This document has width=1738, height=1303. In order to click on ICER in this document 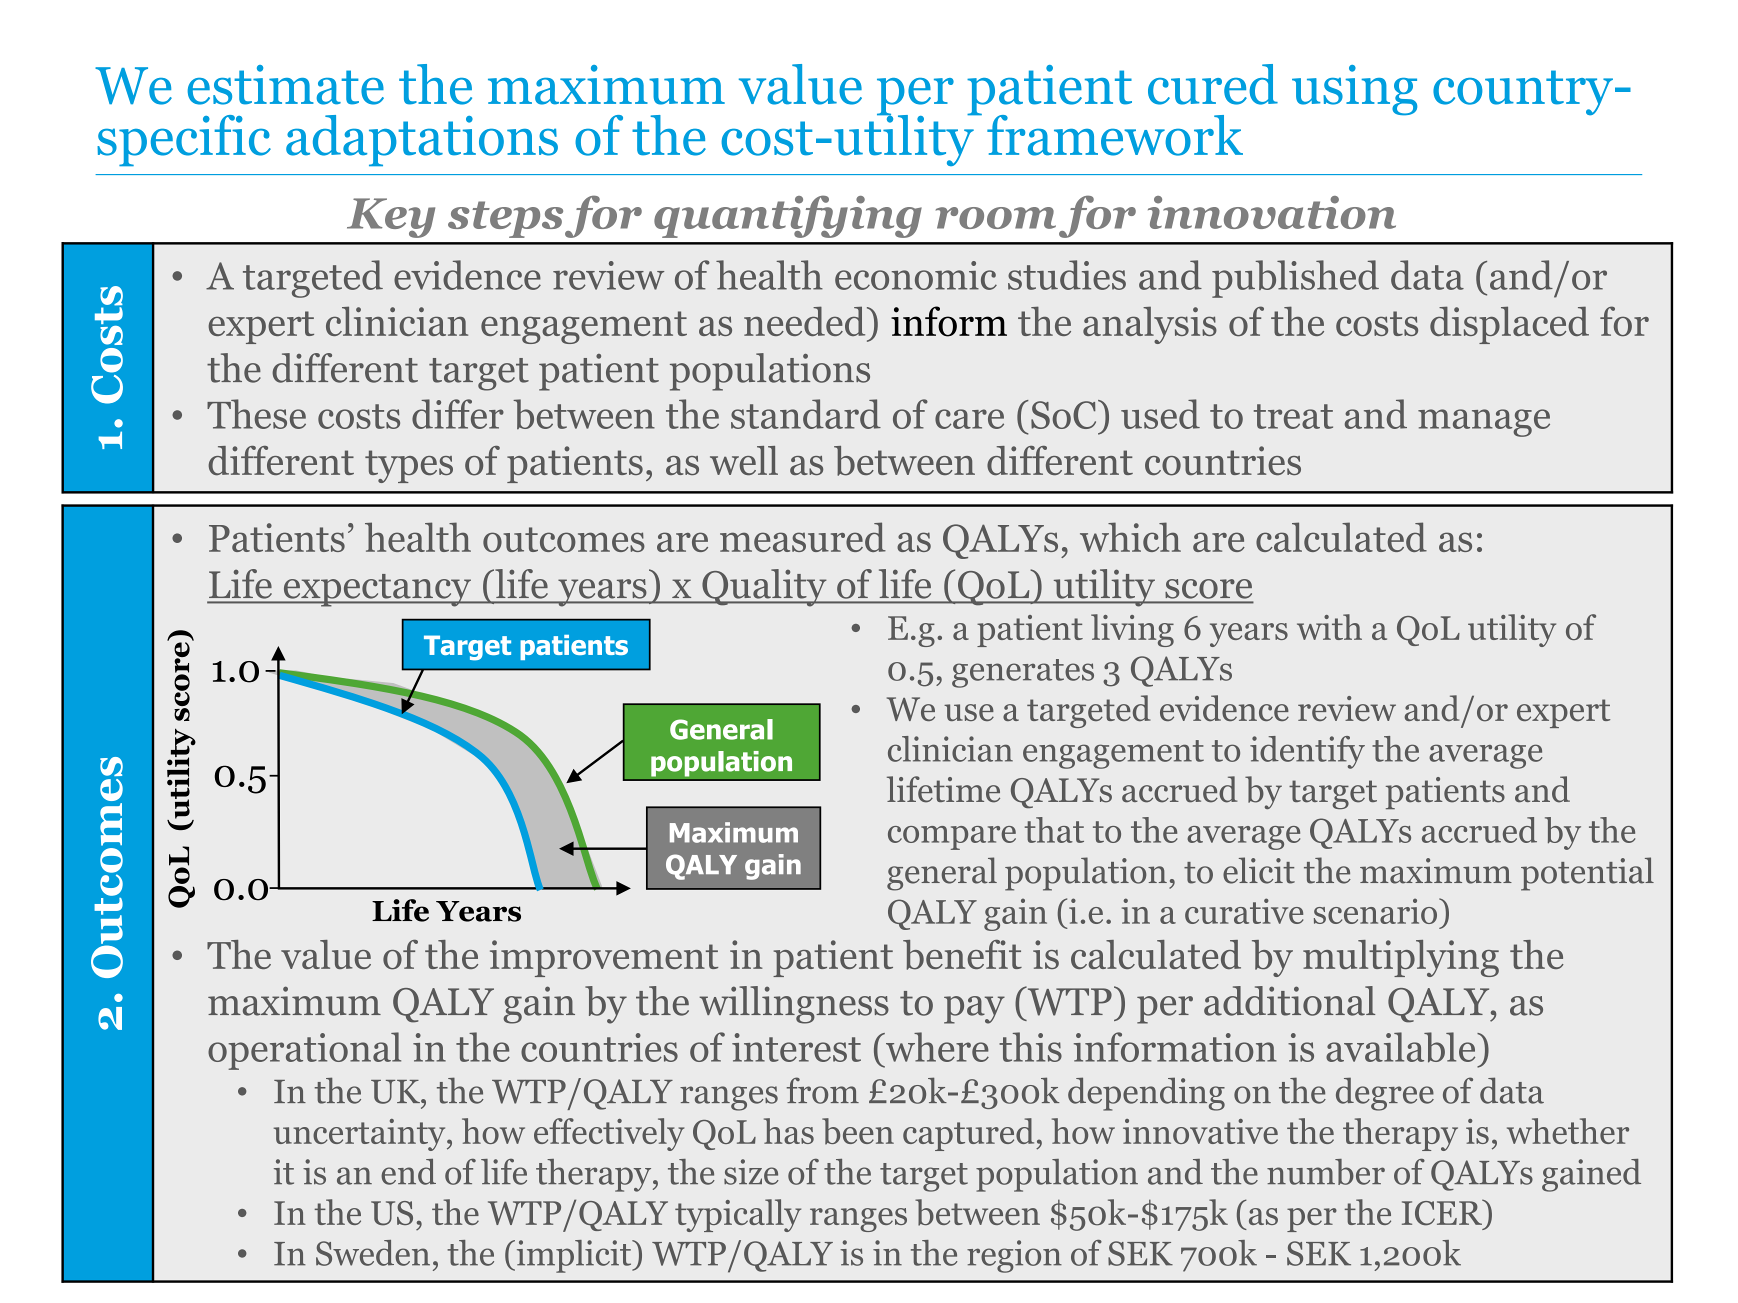, I will do `click(1443, 1212)`.
